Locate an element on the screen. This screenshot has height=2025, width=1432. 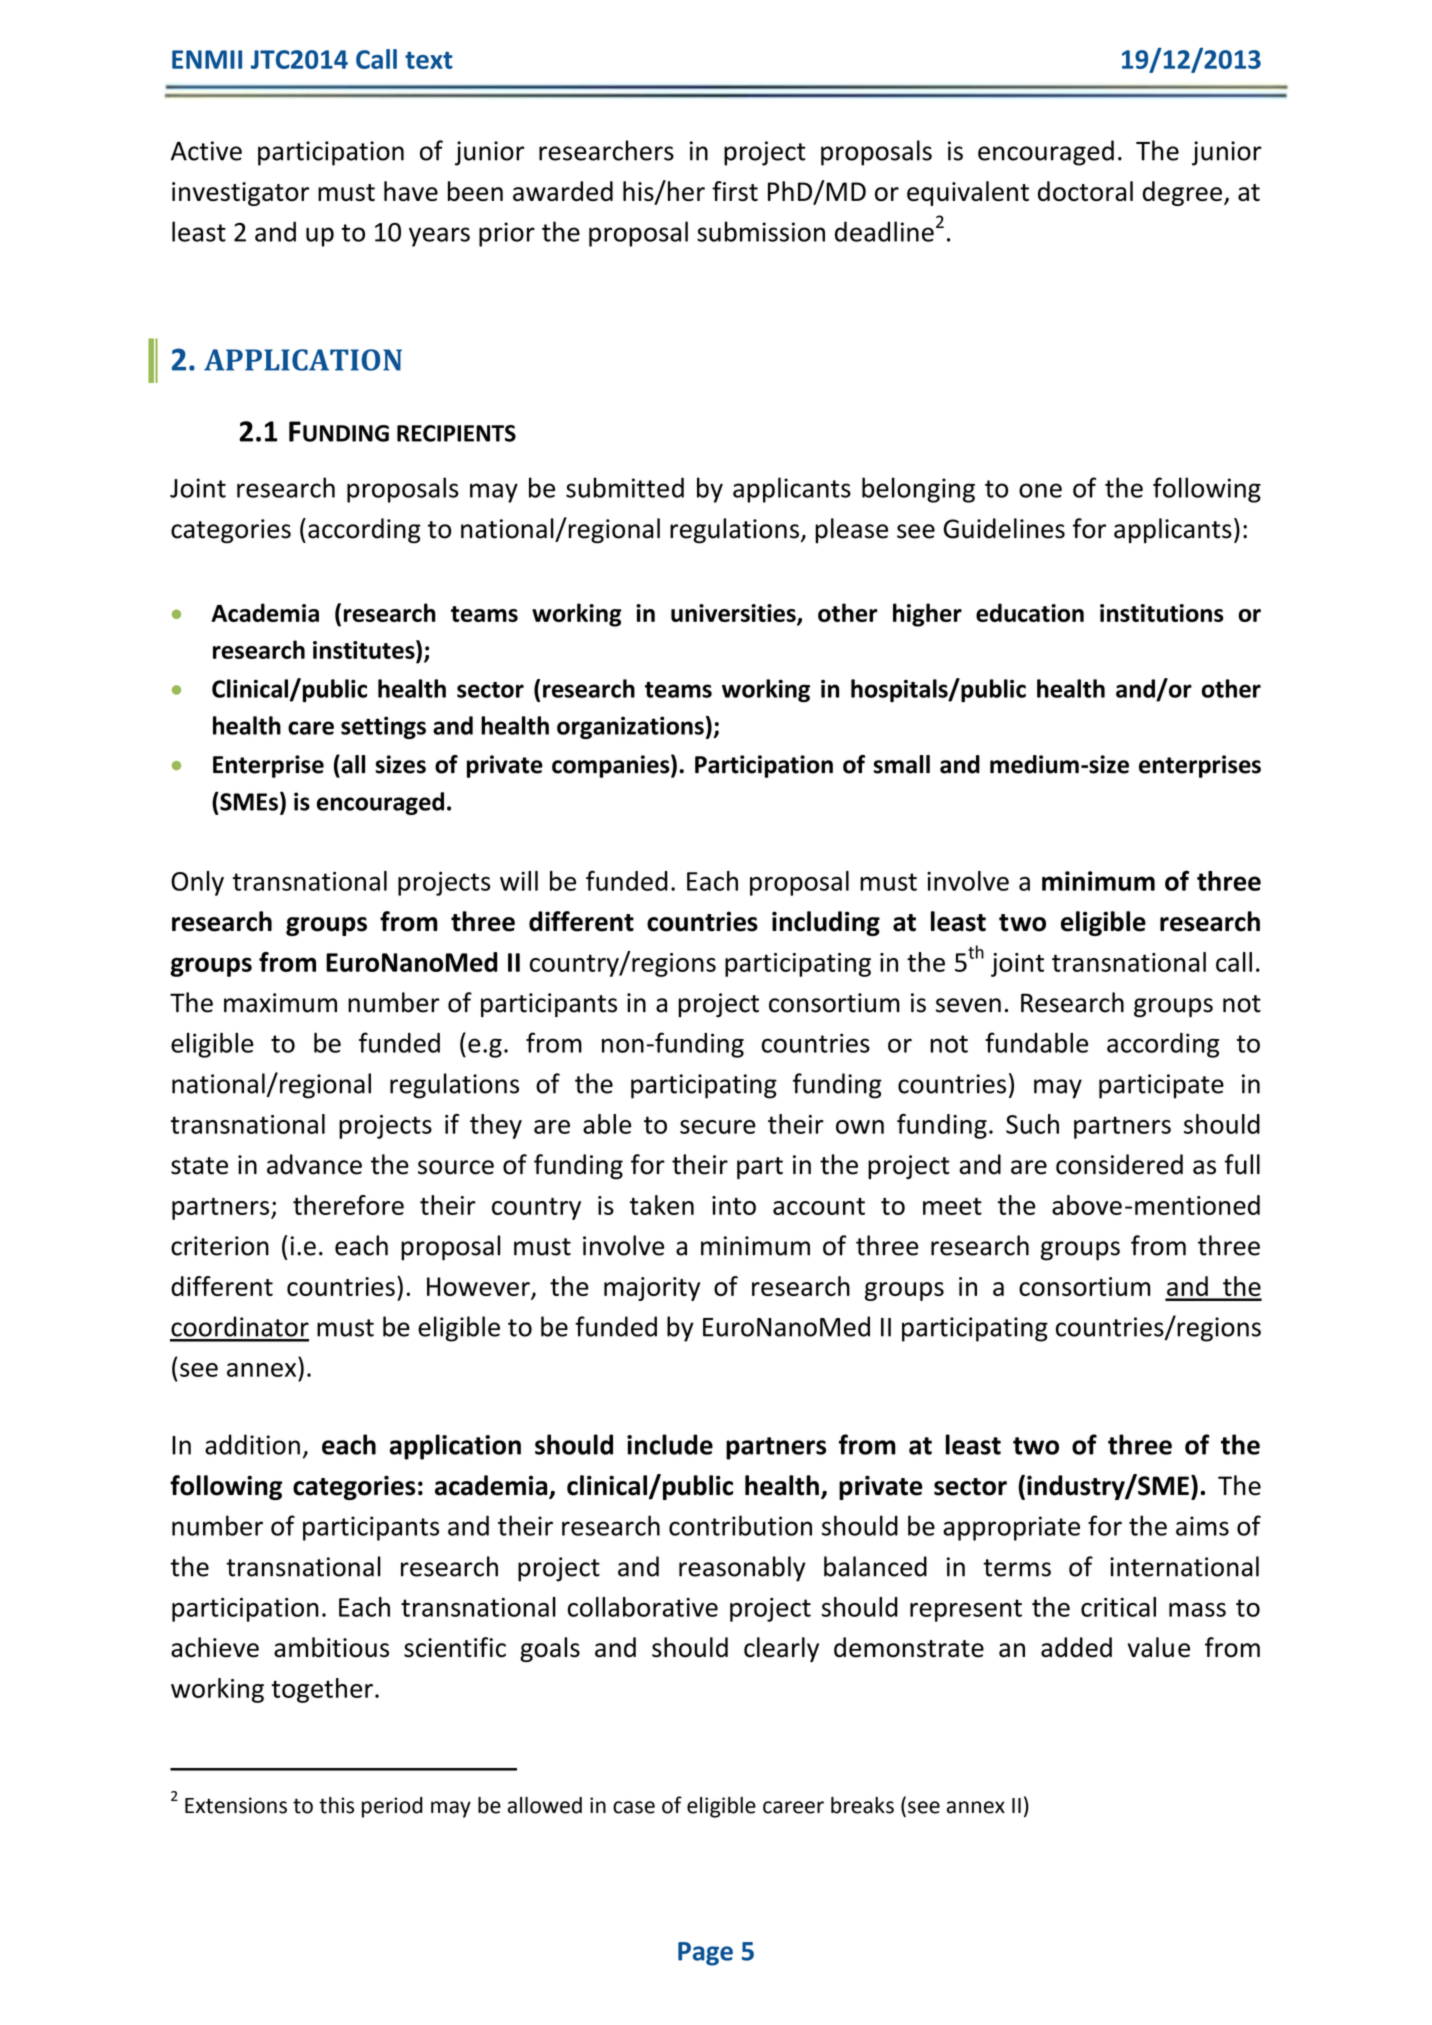
institutes is located at coordinates (365, 649).
